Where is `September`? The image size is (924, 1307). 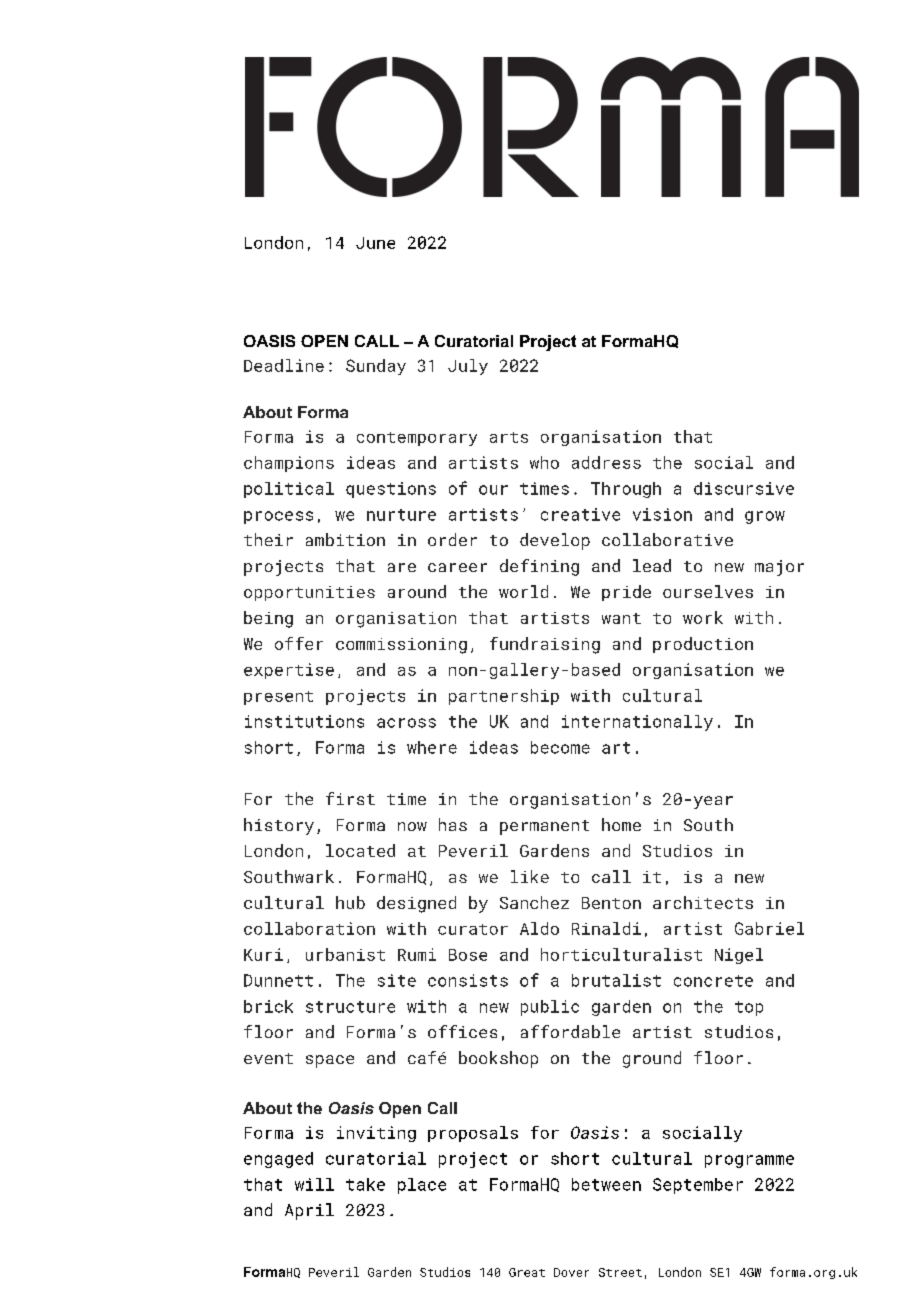
September is located at coordinates (698, 1186).
